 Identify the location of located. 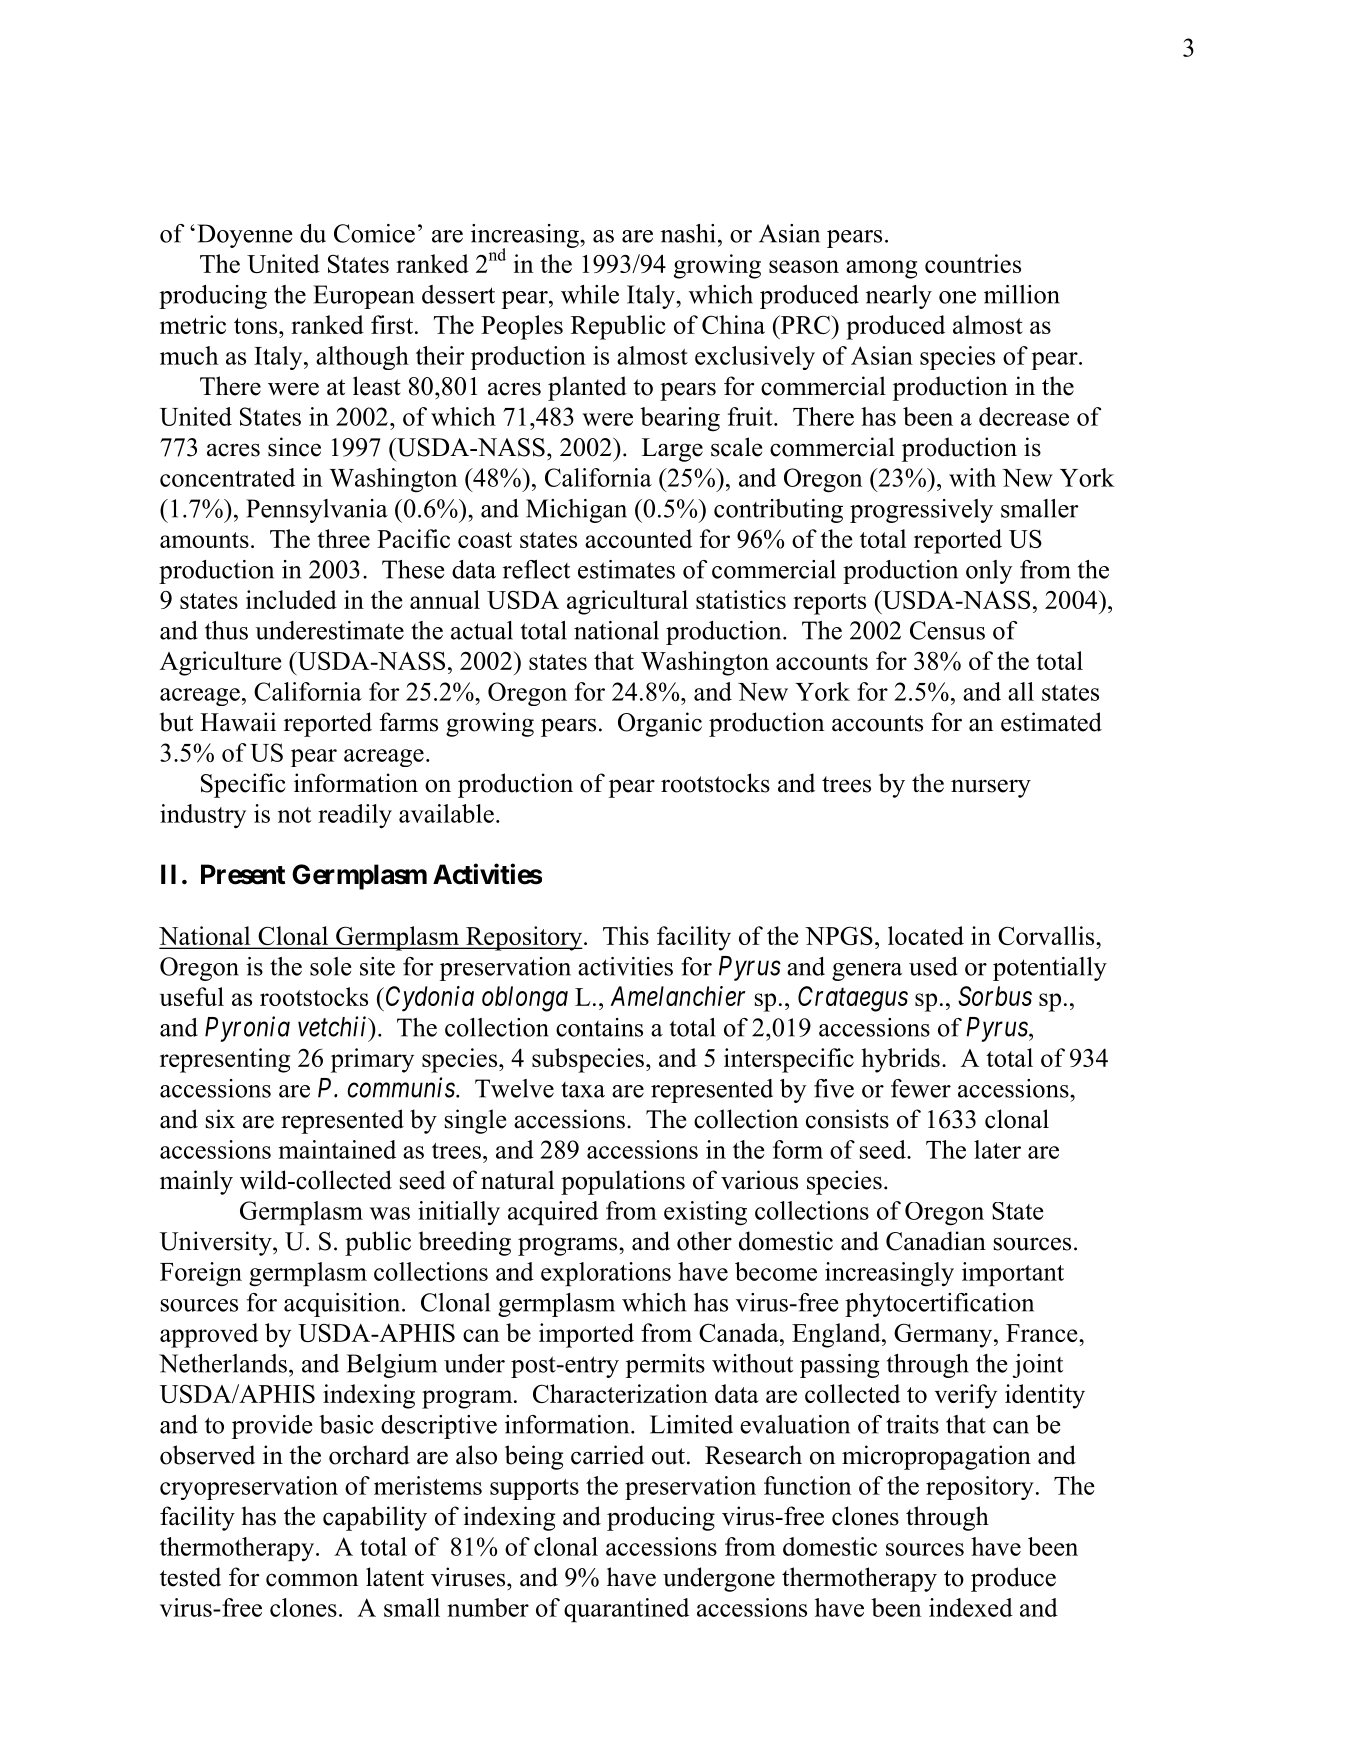
(926, 935).
